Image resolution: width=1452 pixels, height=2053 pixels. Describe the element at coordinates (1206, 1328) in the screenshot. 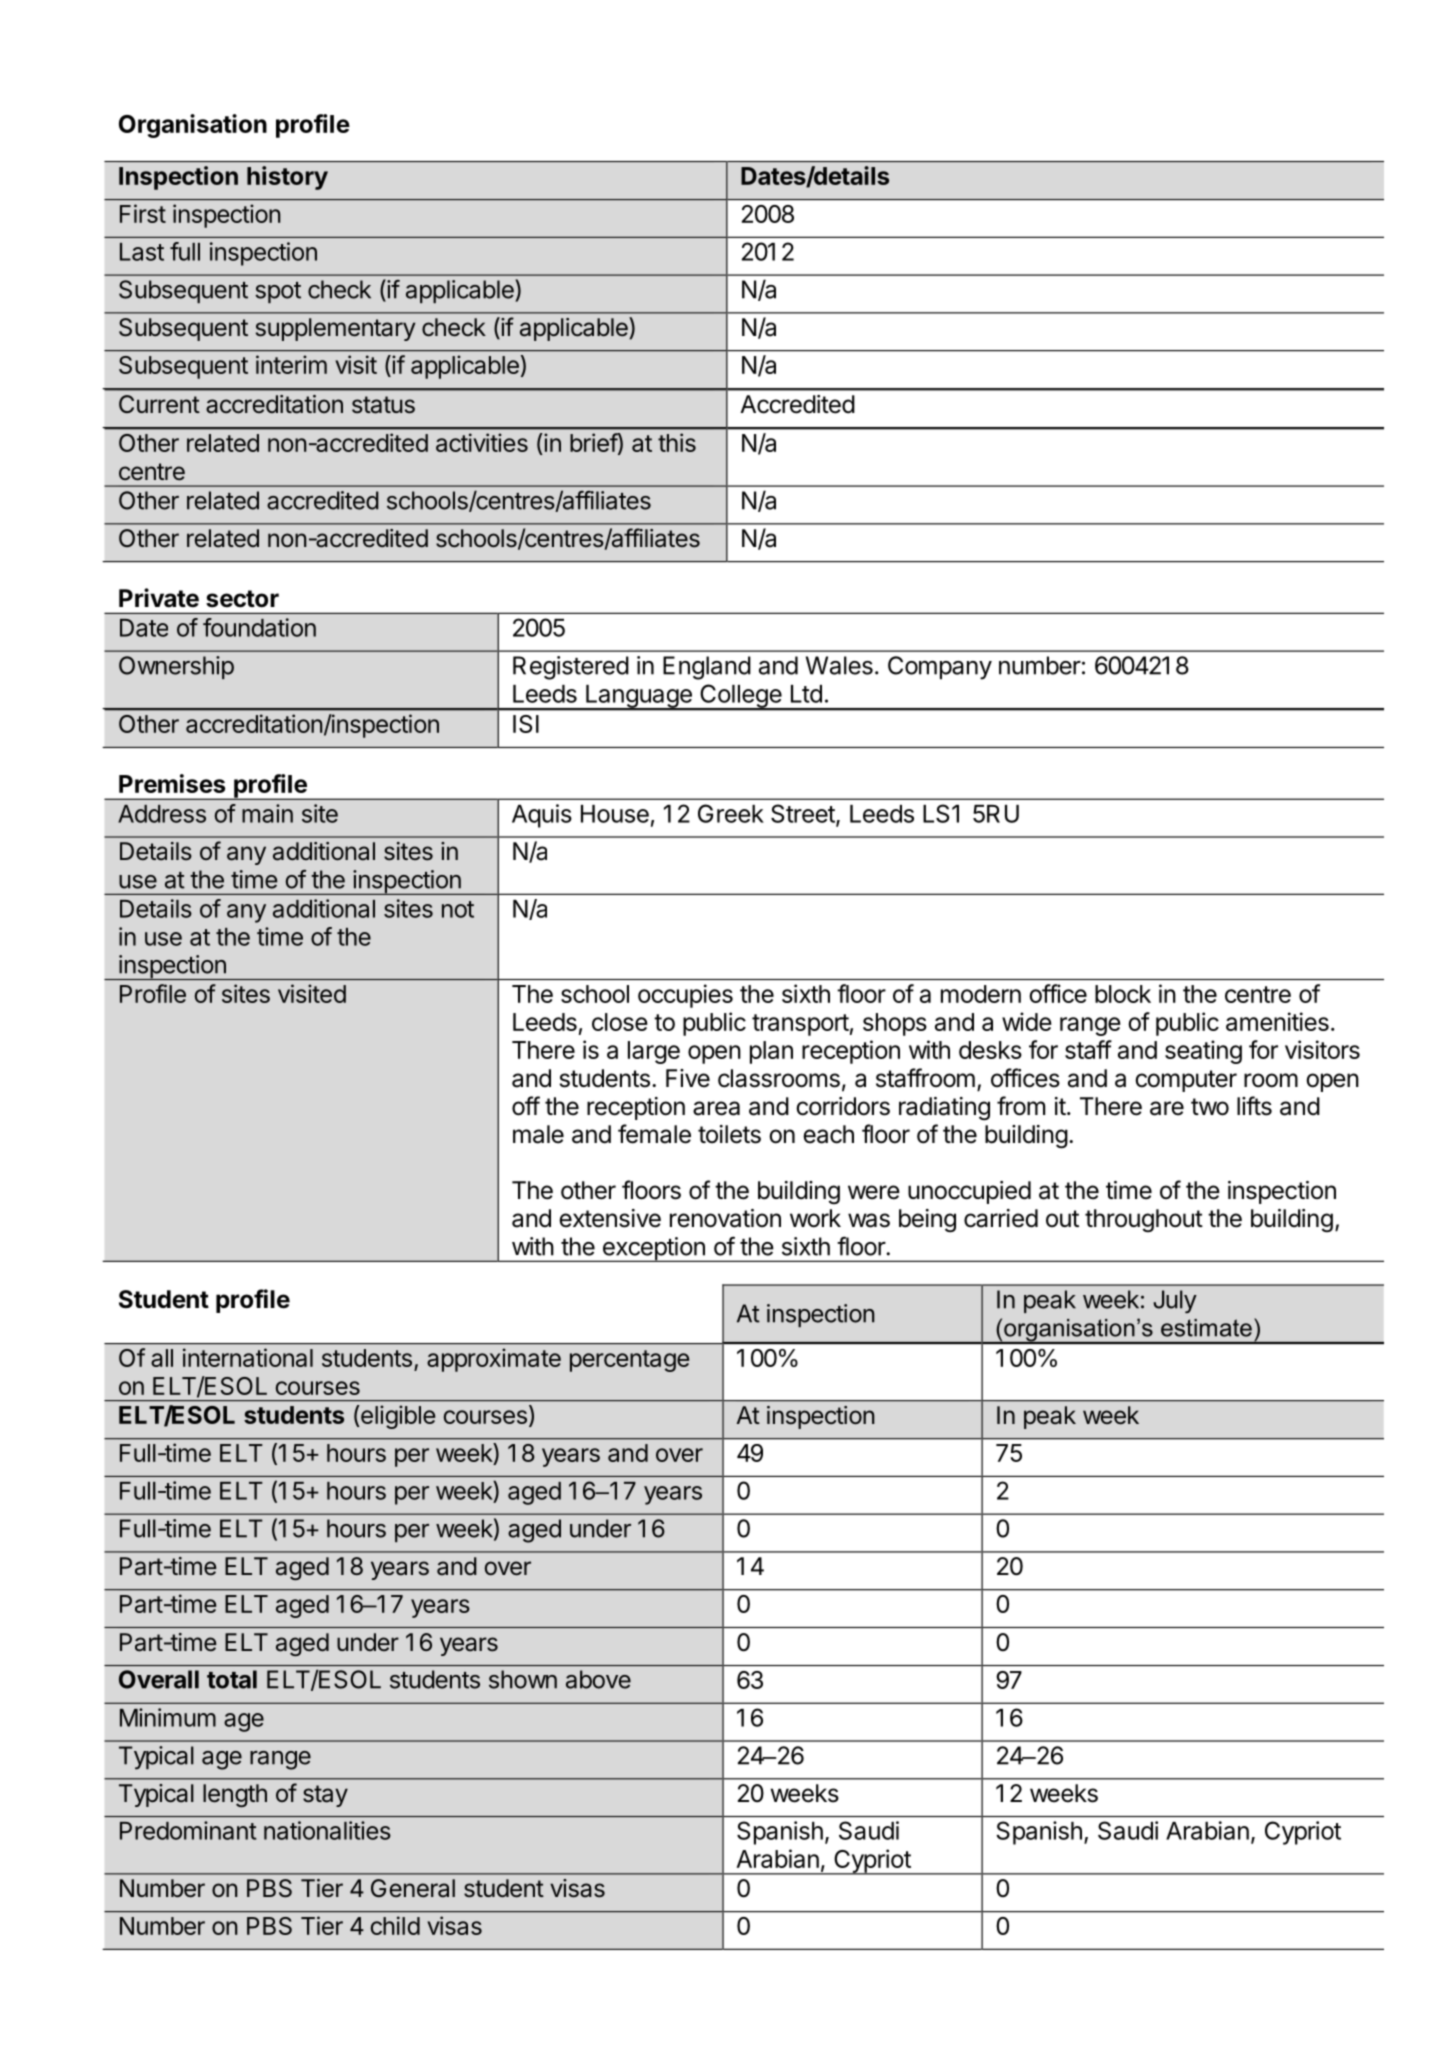

I see `estimate` at that location.
